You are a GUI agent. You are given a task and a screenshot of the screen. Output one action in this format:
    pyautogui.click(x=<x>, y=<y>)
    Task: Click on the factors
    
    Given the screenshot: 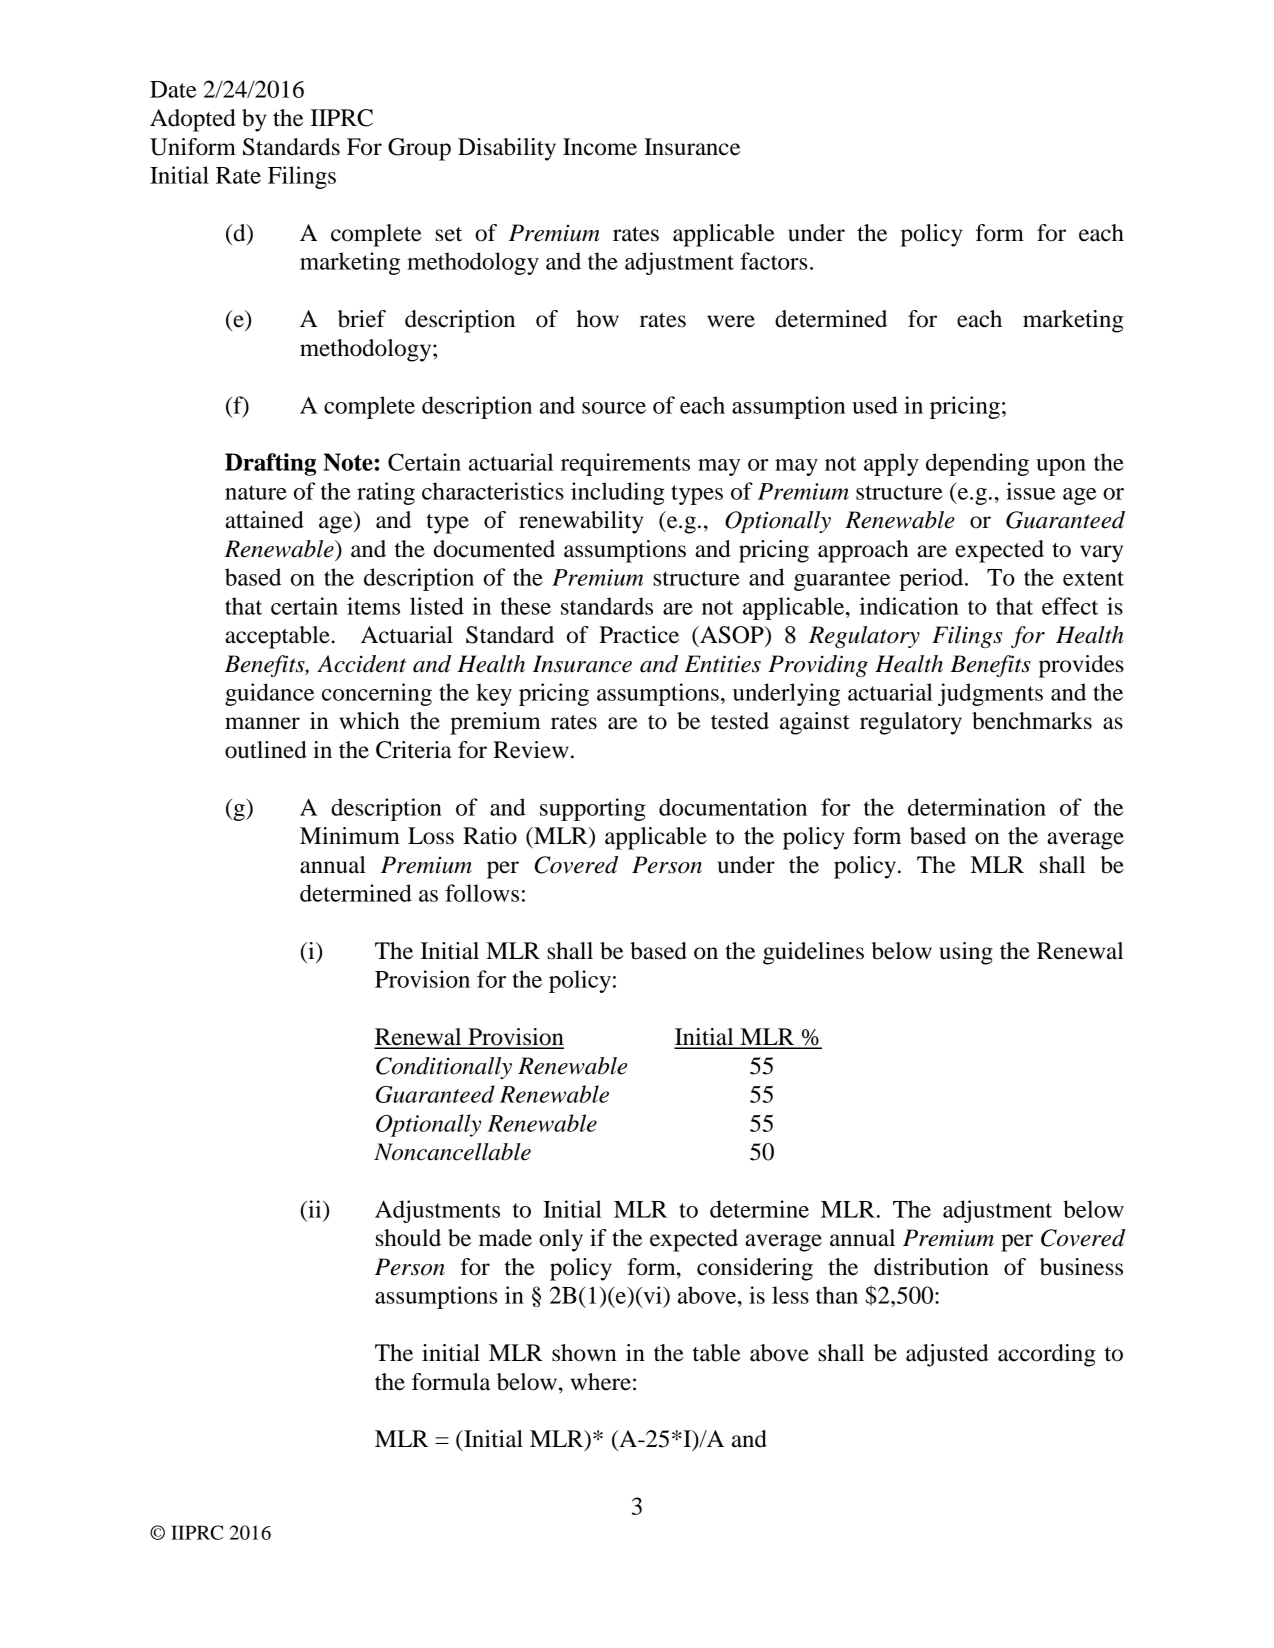 What is the action you would take?
    pyautogui.click(x=774, y=261)
